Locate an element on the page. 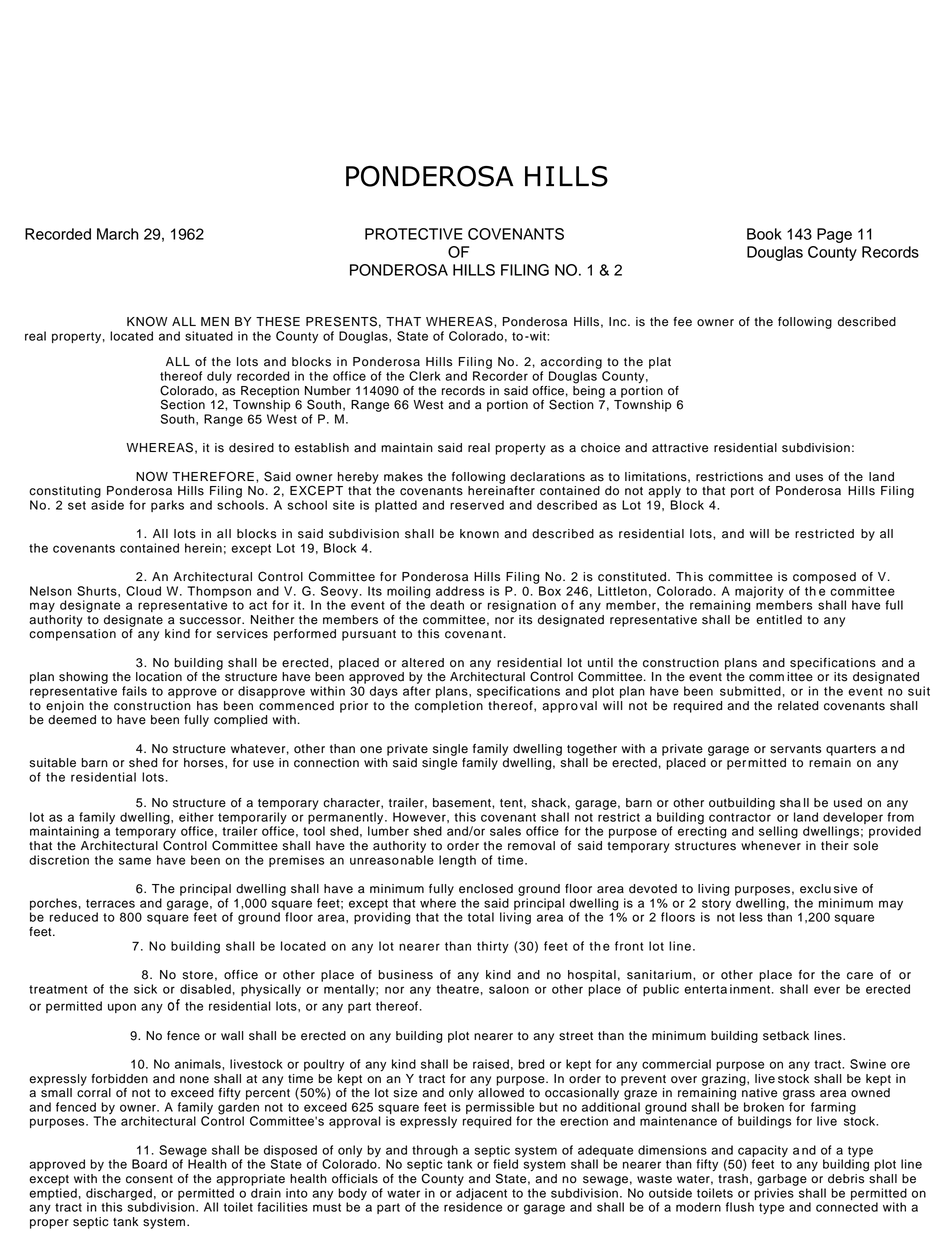 The width and height of the document is (952, 1233). Page is located at coordinates (834, 235).
